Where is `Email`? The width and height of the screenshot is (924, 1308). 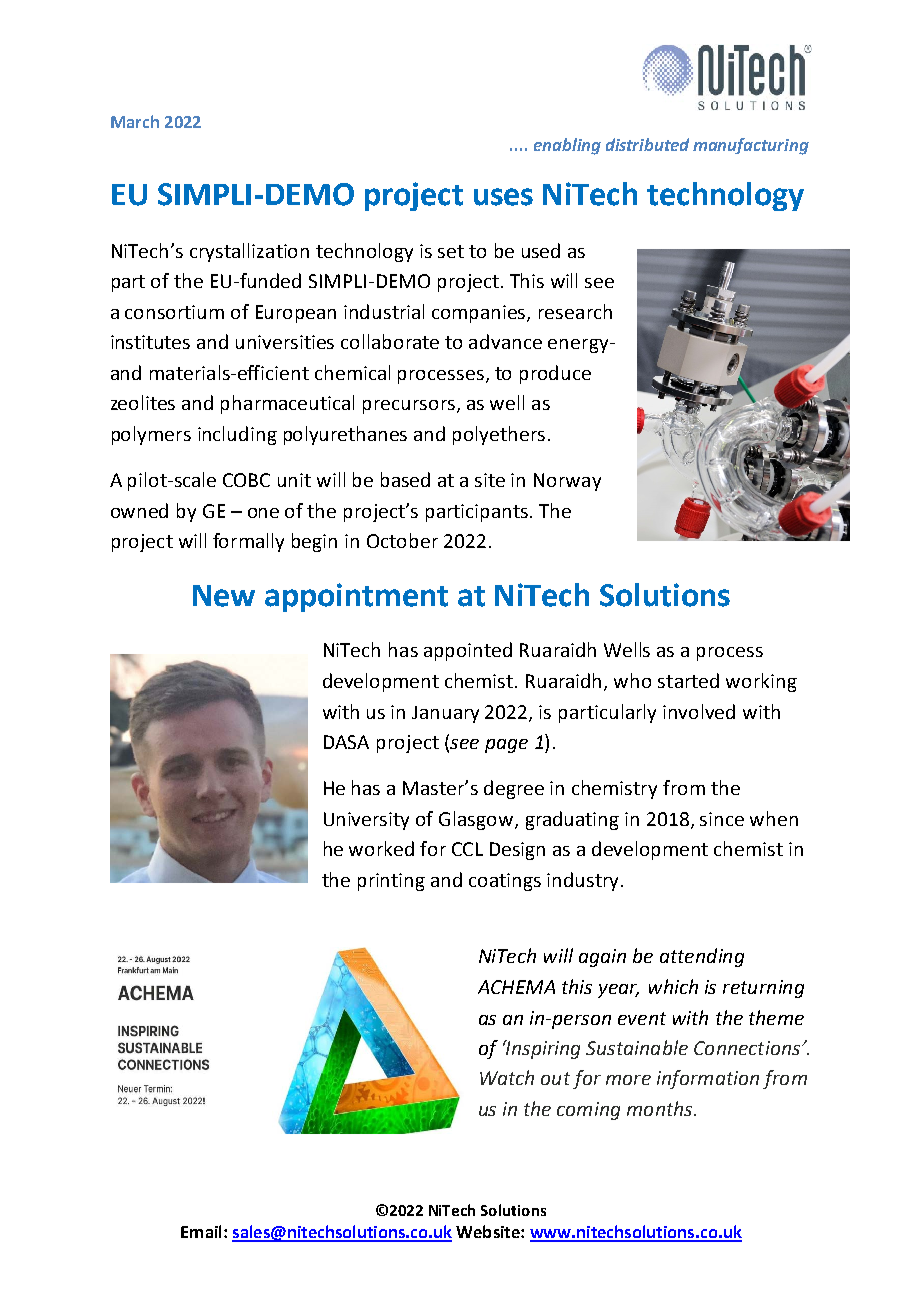 Email is located at coordinates (201, 1231).
